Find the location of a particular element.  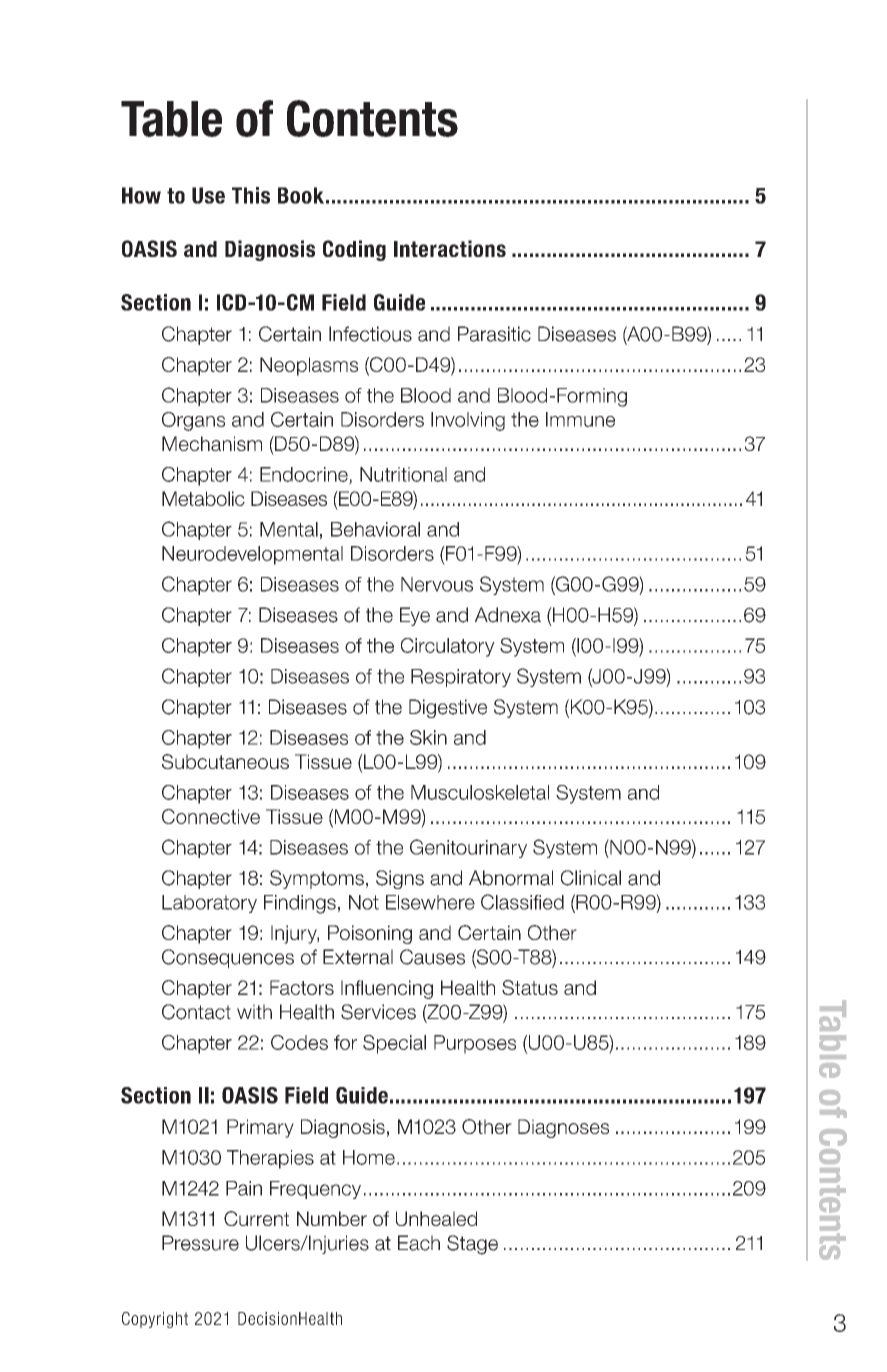

Parasitic is located at coordinates (494, 334).
